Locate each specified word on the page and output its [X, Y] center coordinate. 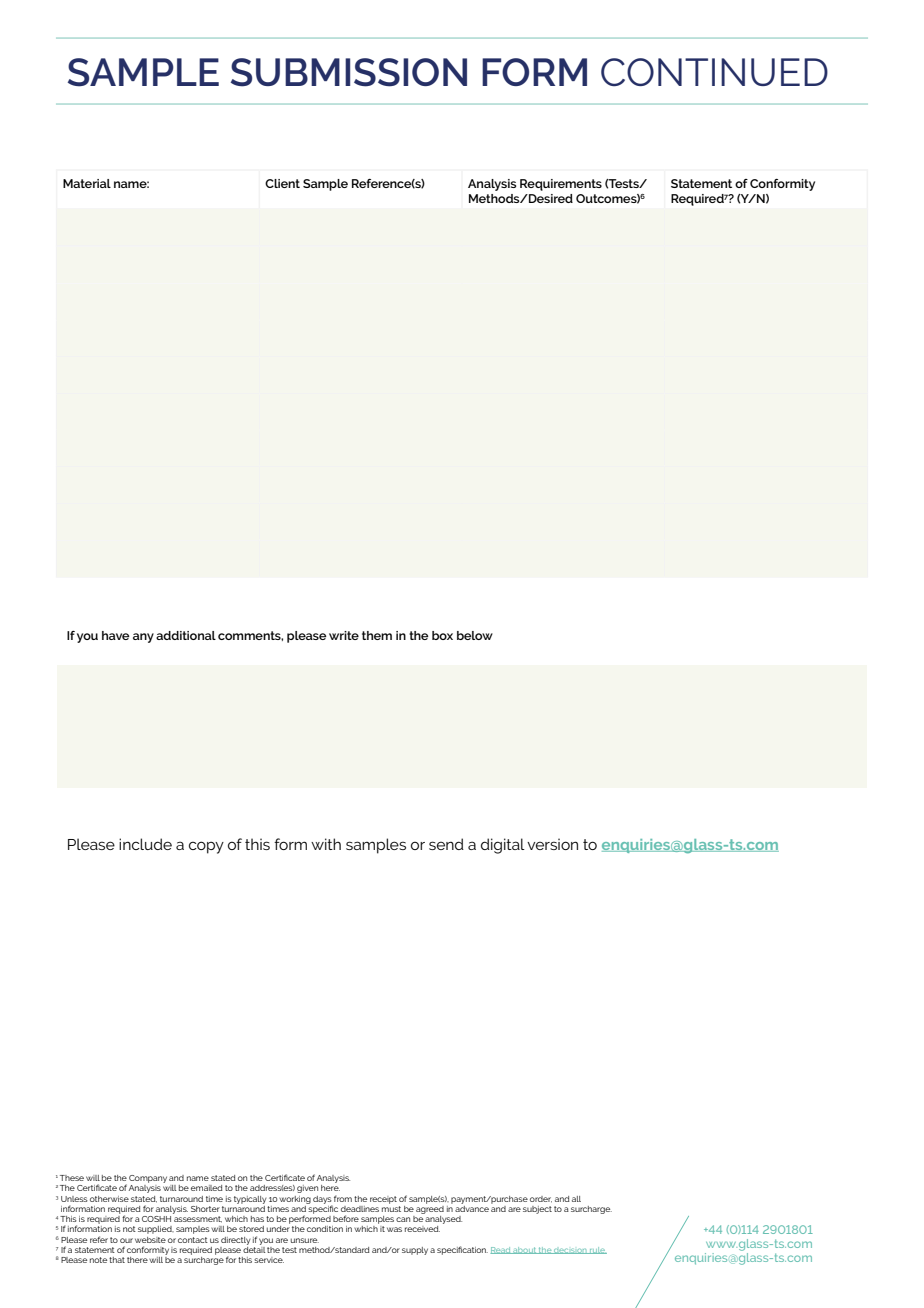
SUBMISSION [349, 72]
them [377, 635]
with [326, 844]
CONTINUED [714, 72]
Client [282, 183]
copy [206, 847]
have [116, 635]
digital [503, 846]
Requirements [561, 185]
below [475, 635]
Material [87, 183]
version [552, 844]
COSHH [156, 1219]
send [446, 844]
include [145, 844]
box [442, 635]
